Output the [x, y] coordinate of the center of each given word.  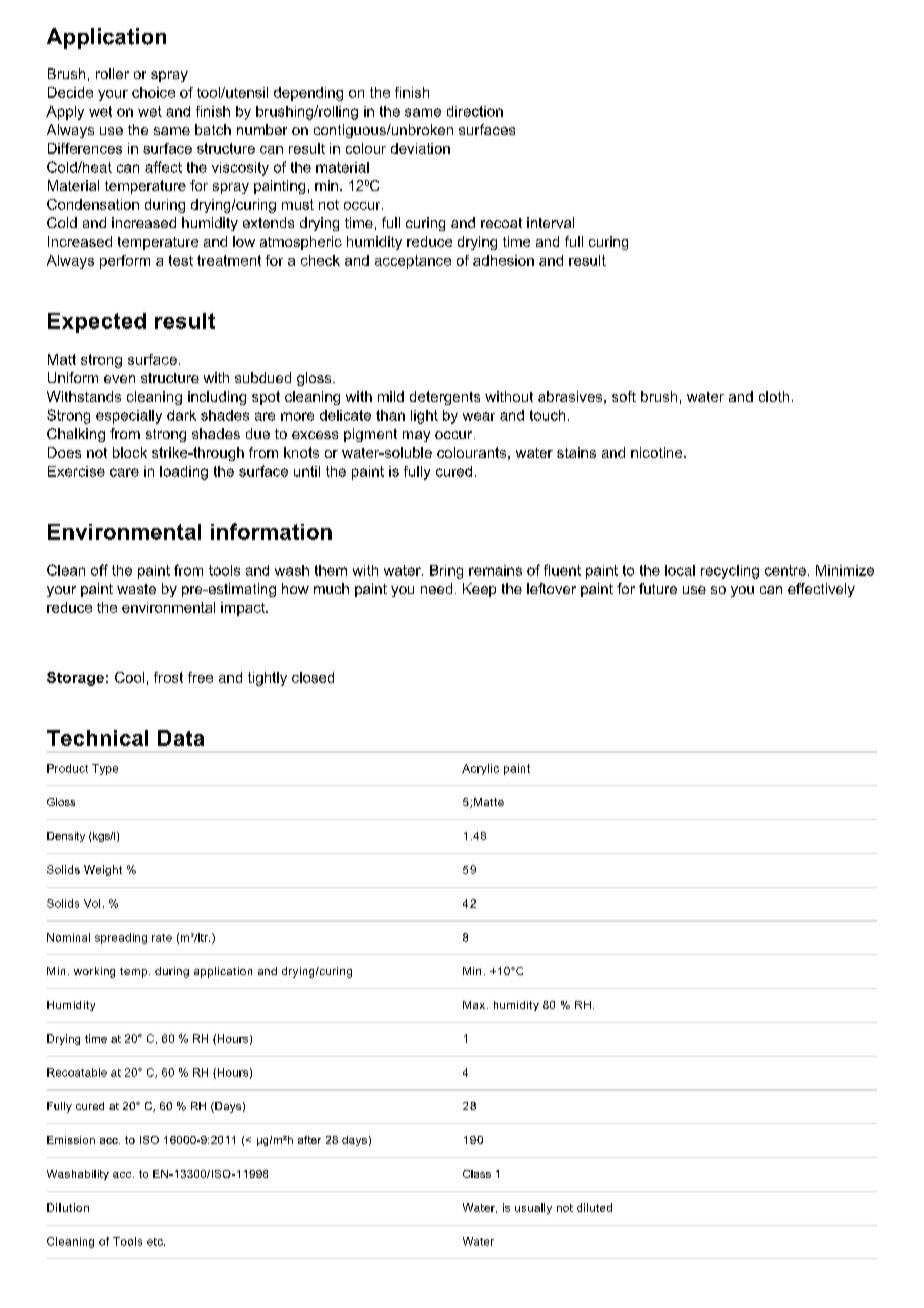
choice [153, 92]
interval [550, 222]
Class [477, 1174]
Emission [71, 1140]
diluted [594, 1207]
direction [475, 111]
